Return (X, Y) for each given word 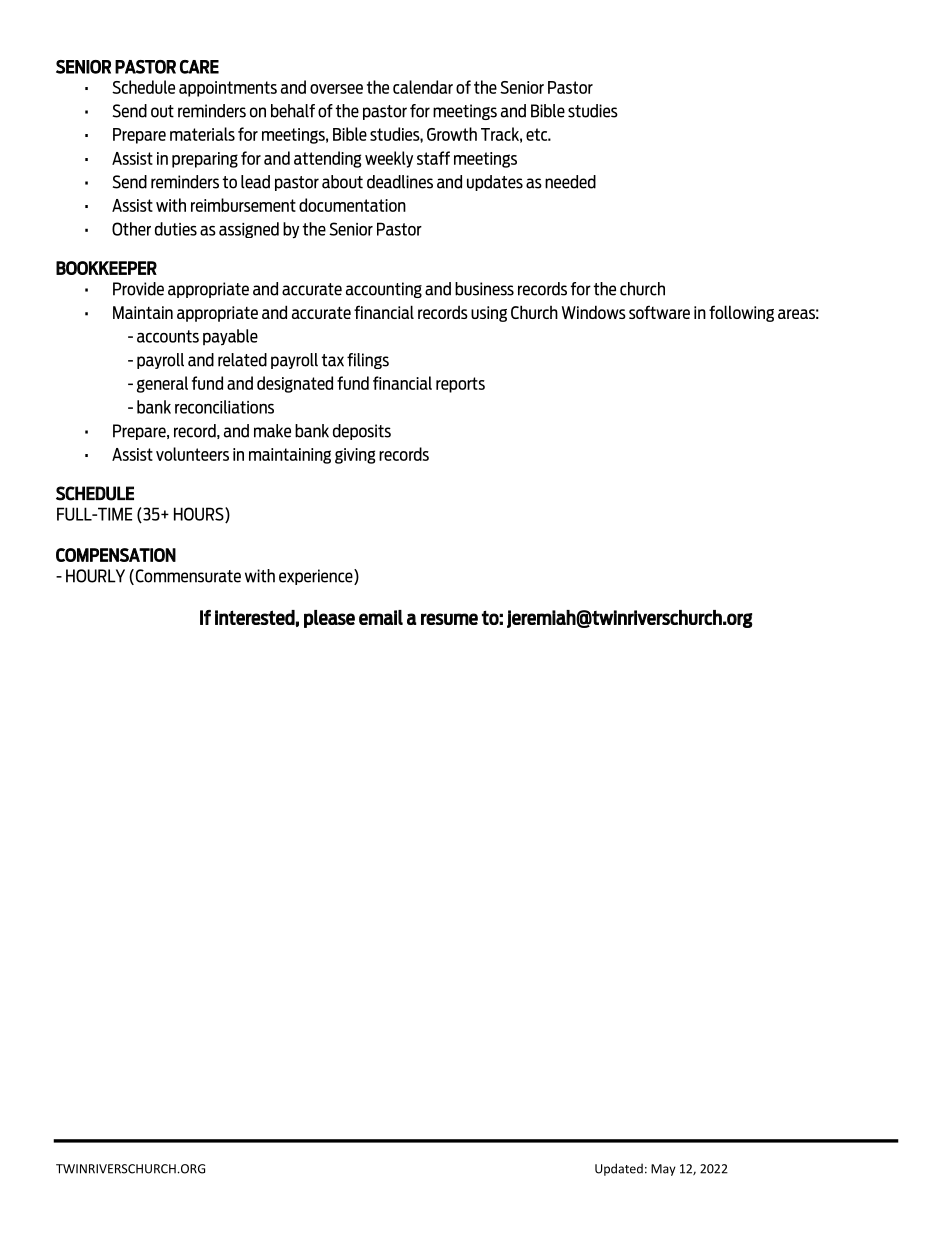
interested (255, 617)
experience (317, 577)
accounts (168, 336)
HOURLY (95, 576)
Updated (619, 1169)
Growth (452, 134)
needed (570, 182)
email (381, 617)
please (329, 619)
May (663, 1170)
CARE (199, 67)
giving (355, 456)
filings (368, 361)
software (659, 312)
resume (449, 619)
